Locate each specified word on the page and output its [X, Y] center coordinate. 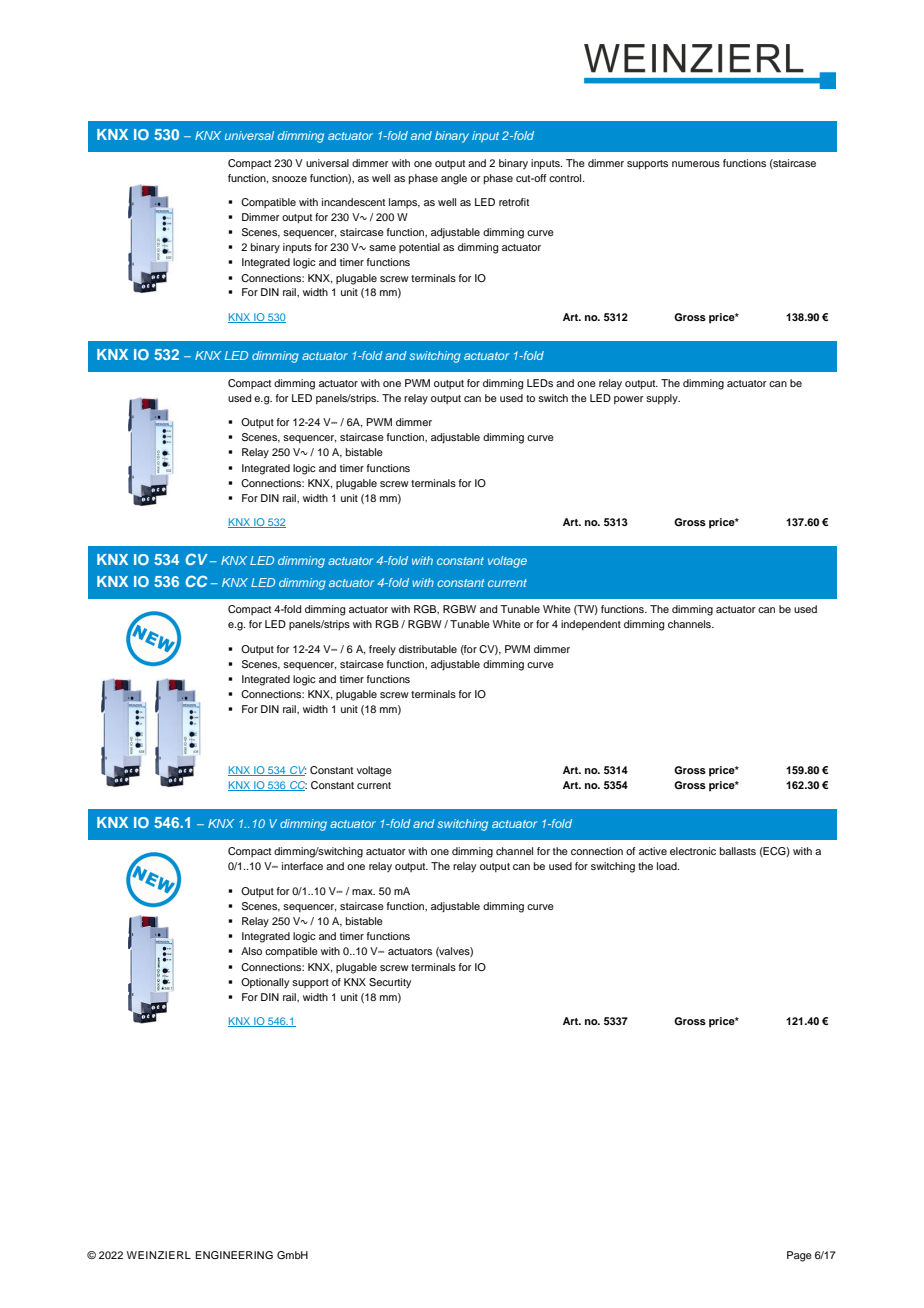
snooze [289, 179]
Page [799, 1256]
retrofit [514, 202]
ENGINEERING [234, 1255]
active [653, 851]
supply [663, 399]
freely [382, 650]
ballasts [738, 851]
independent [591, 625]
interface [302, 866]
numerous [696, 164]
